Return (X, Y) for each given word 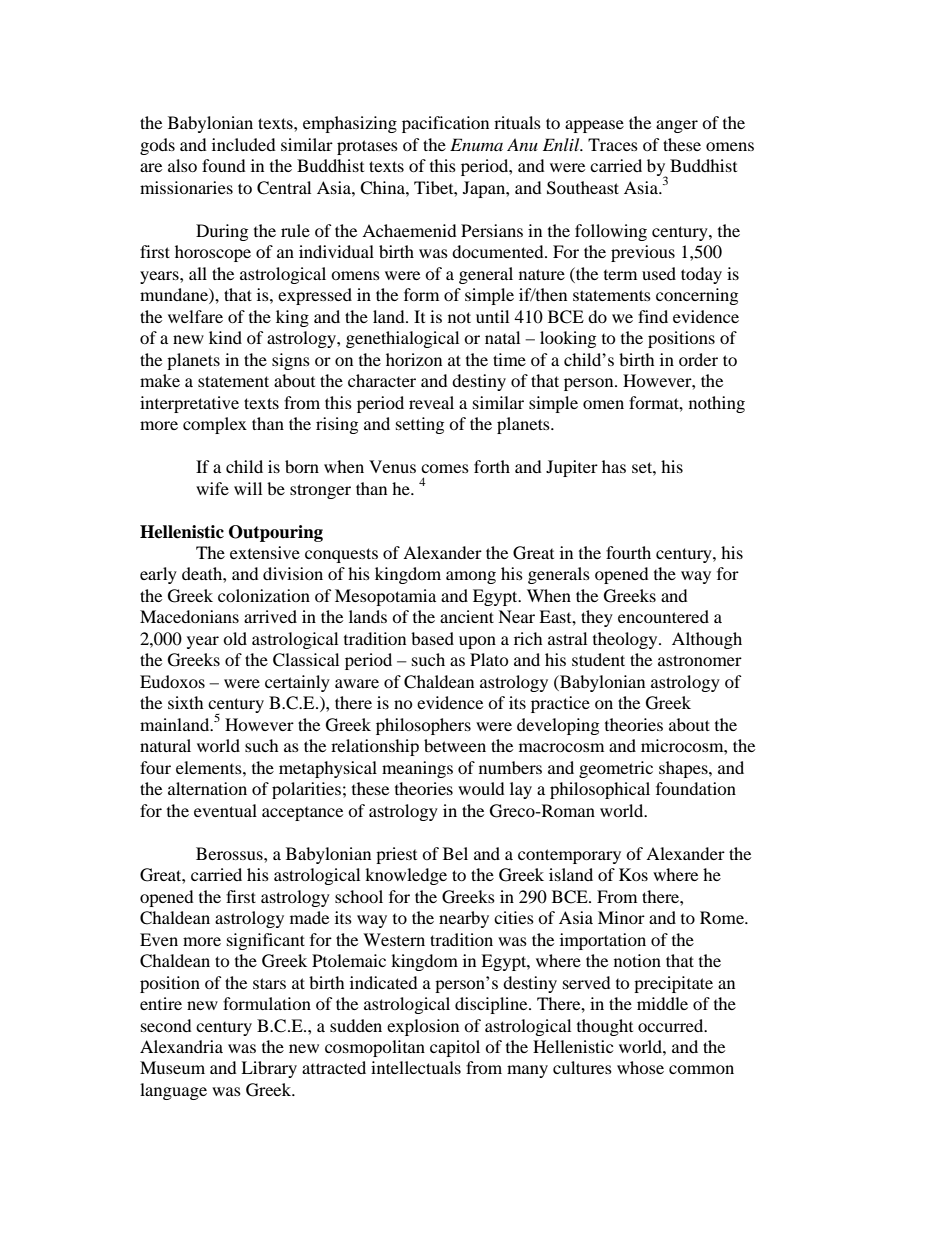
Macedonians (189, 616)
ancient (467, 616)
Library (269, 1069)
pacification (445, 124)
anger (677, 126)
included (244, 144)
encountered (663, 616)
